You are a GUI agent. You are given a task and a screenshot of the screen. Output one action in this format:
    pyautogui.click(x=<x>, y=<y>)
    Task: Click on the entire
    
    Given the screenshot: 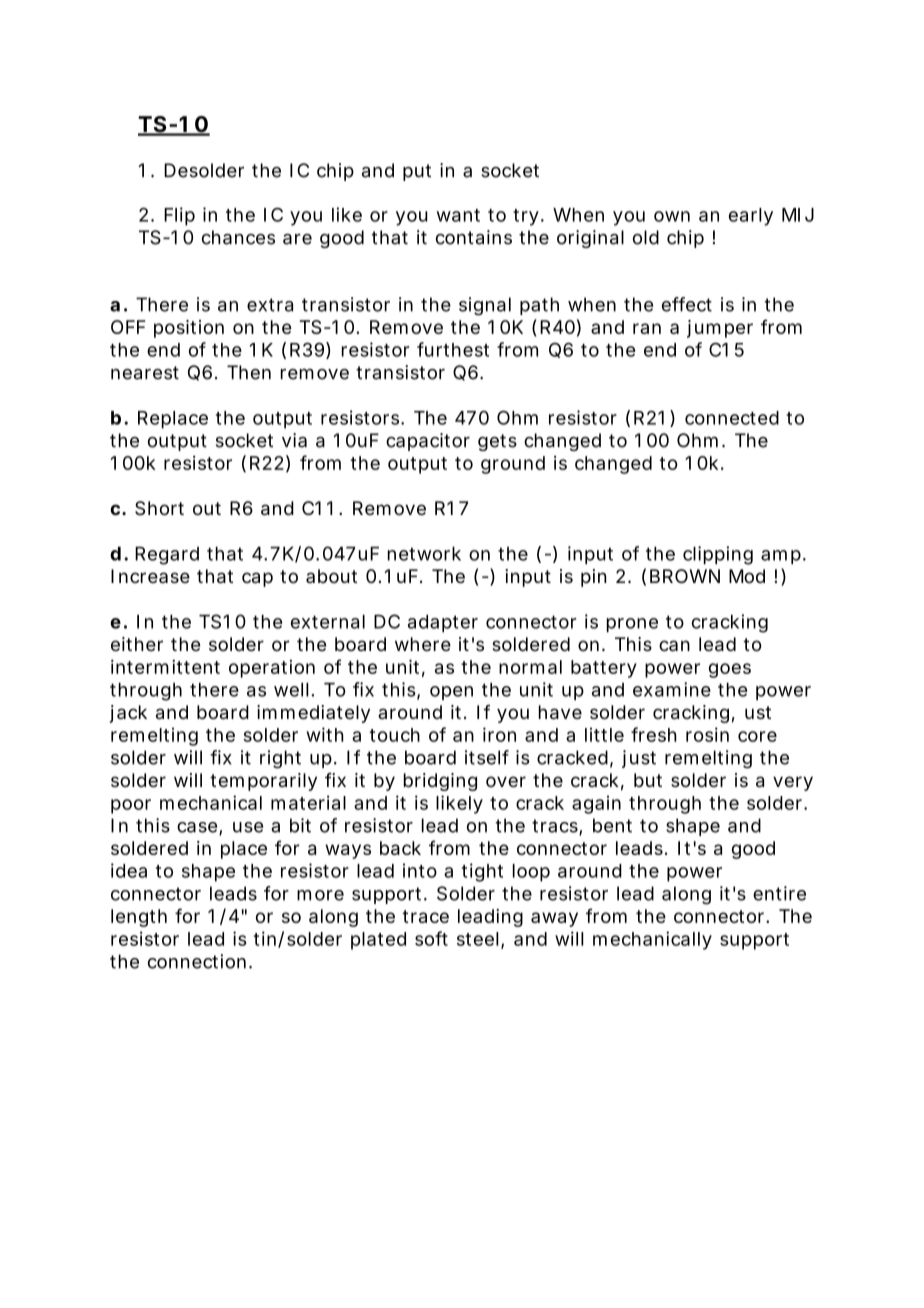 What is the action you would take?
    pyautogui.click(x=779, y=893)
